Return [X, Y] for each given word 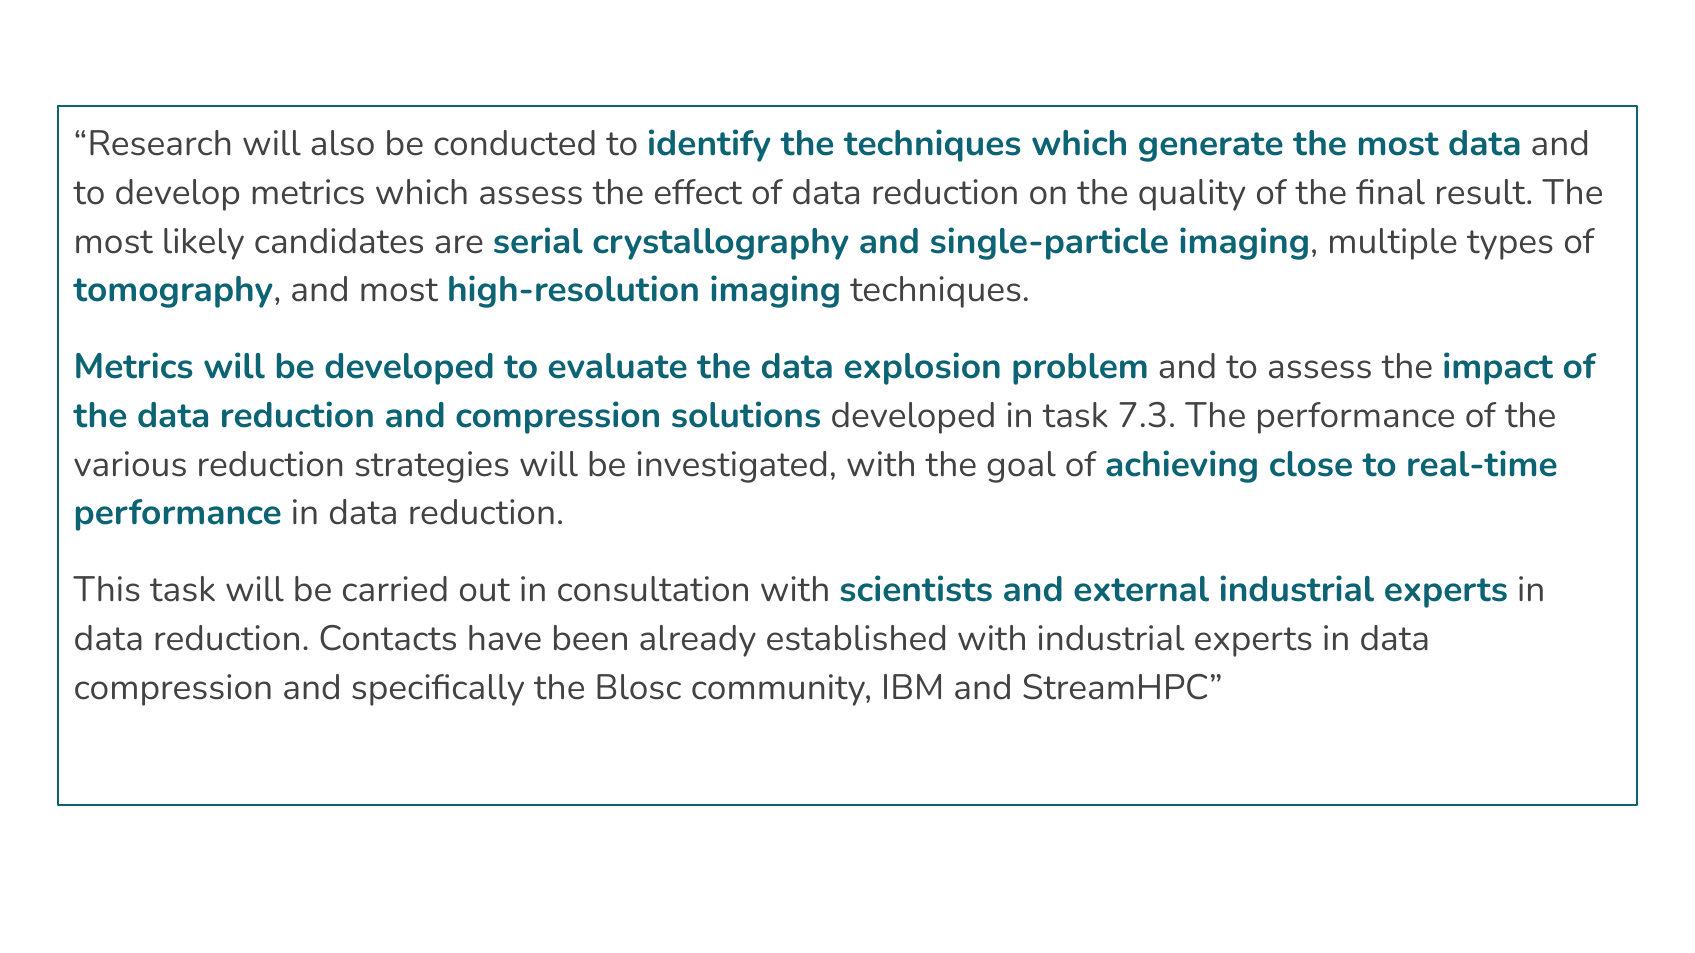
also [342, 143]
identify [710, 145]
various [130, 464]
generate [1211, 147]
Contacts [388, 638]
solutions [746, 414]
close [1311, 464]
